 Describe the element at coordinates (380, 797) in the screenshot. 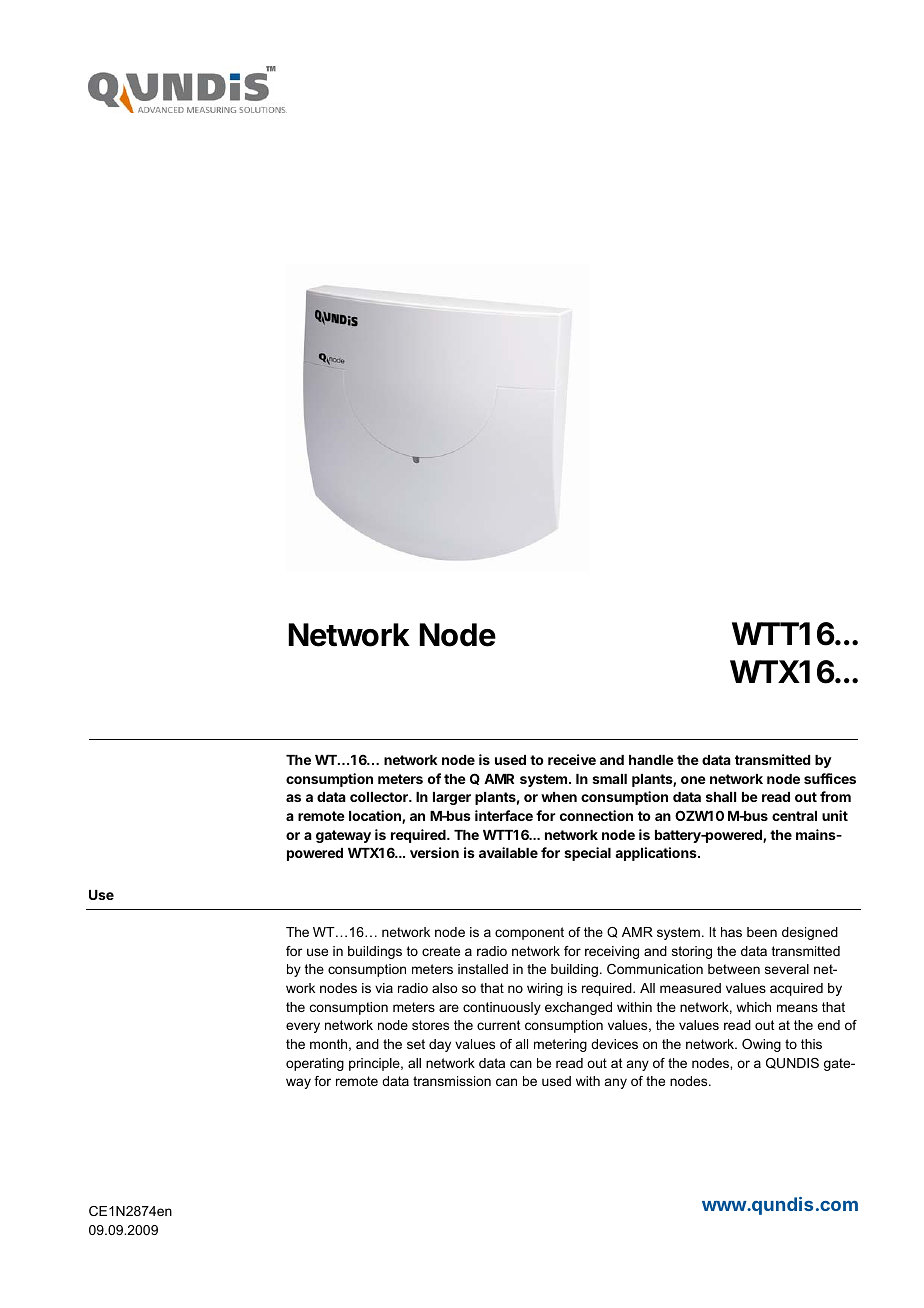

I see `collector` at that location.
